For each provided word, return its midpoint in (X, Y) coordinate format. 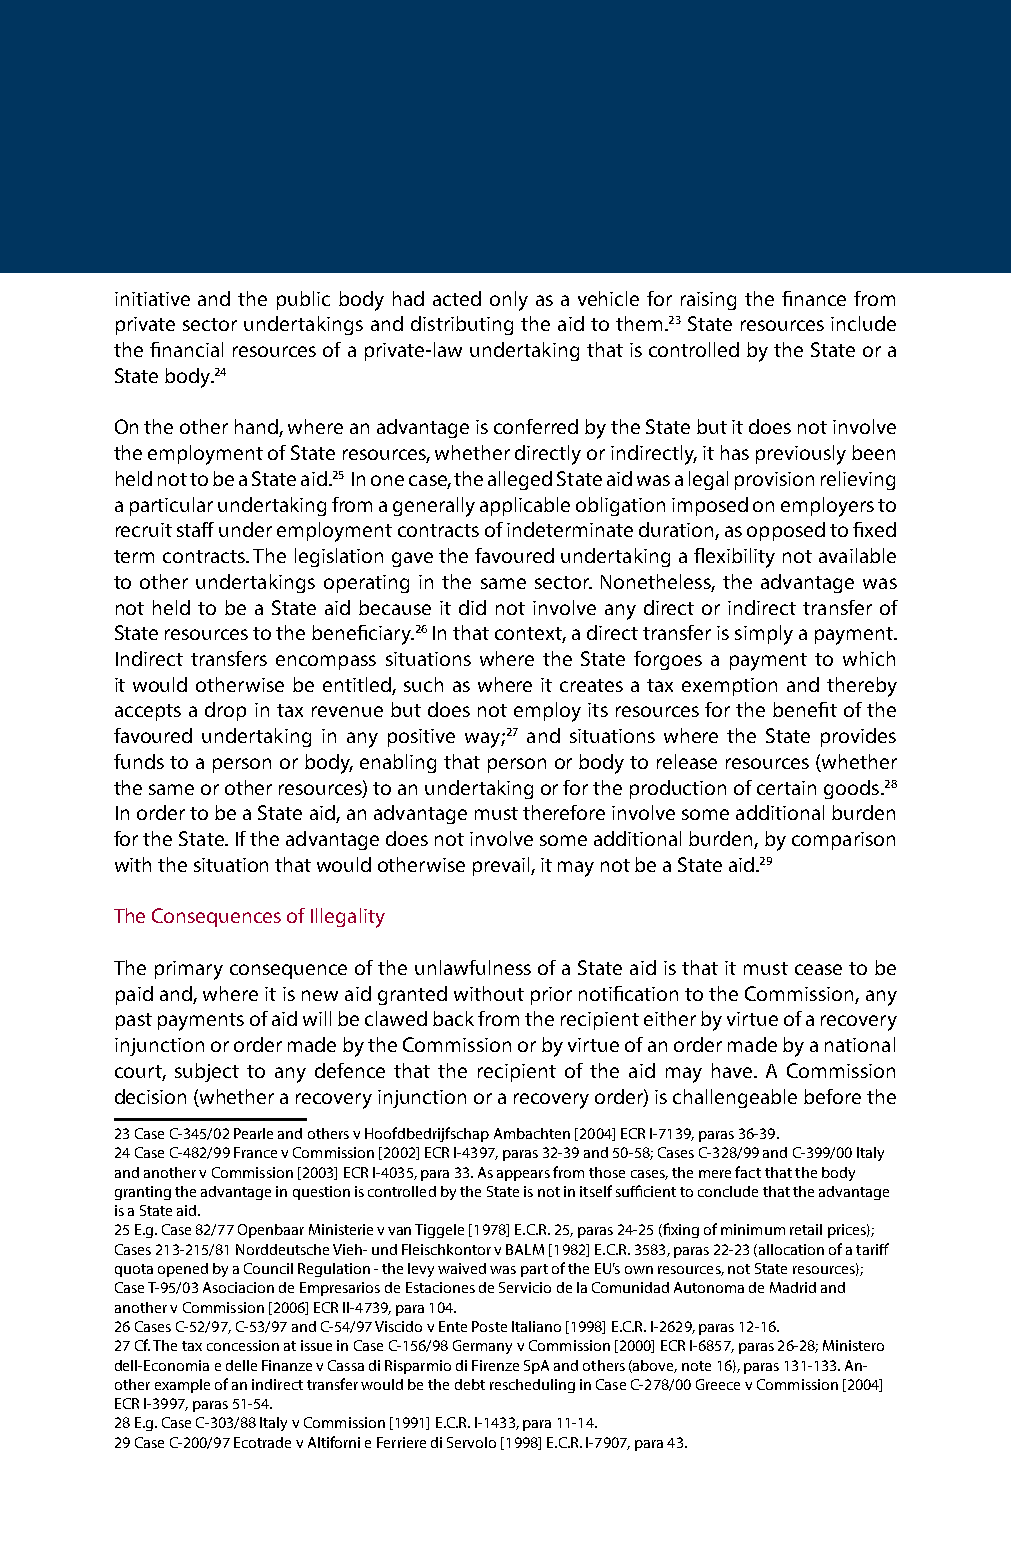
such (423, 684)
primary (189, 970)
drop (225, 711)
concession (243, 1345)
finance (814, 298)
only (509, 301)
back (453, 1018)
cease (818, 969)
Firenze (495, 1365)
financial (186, 349)
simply (764, 635)
